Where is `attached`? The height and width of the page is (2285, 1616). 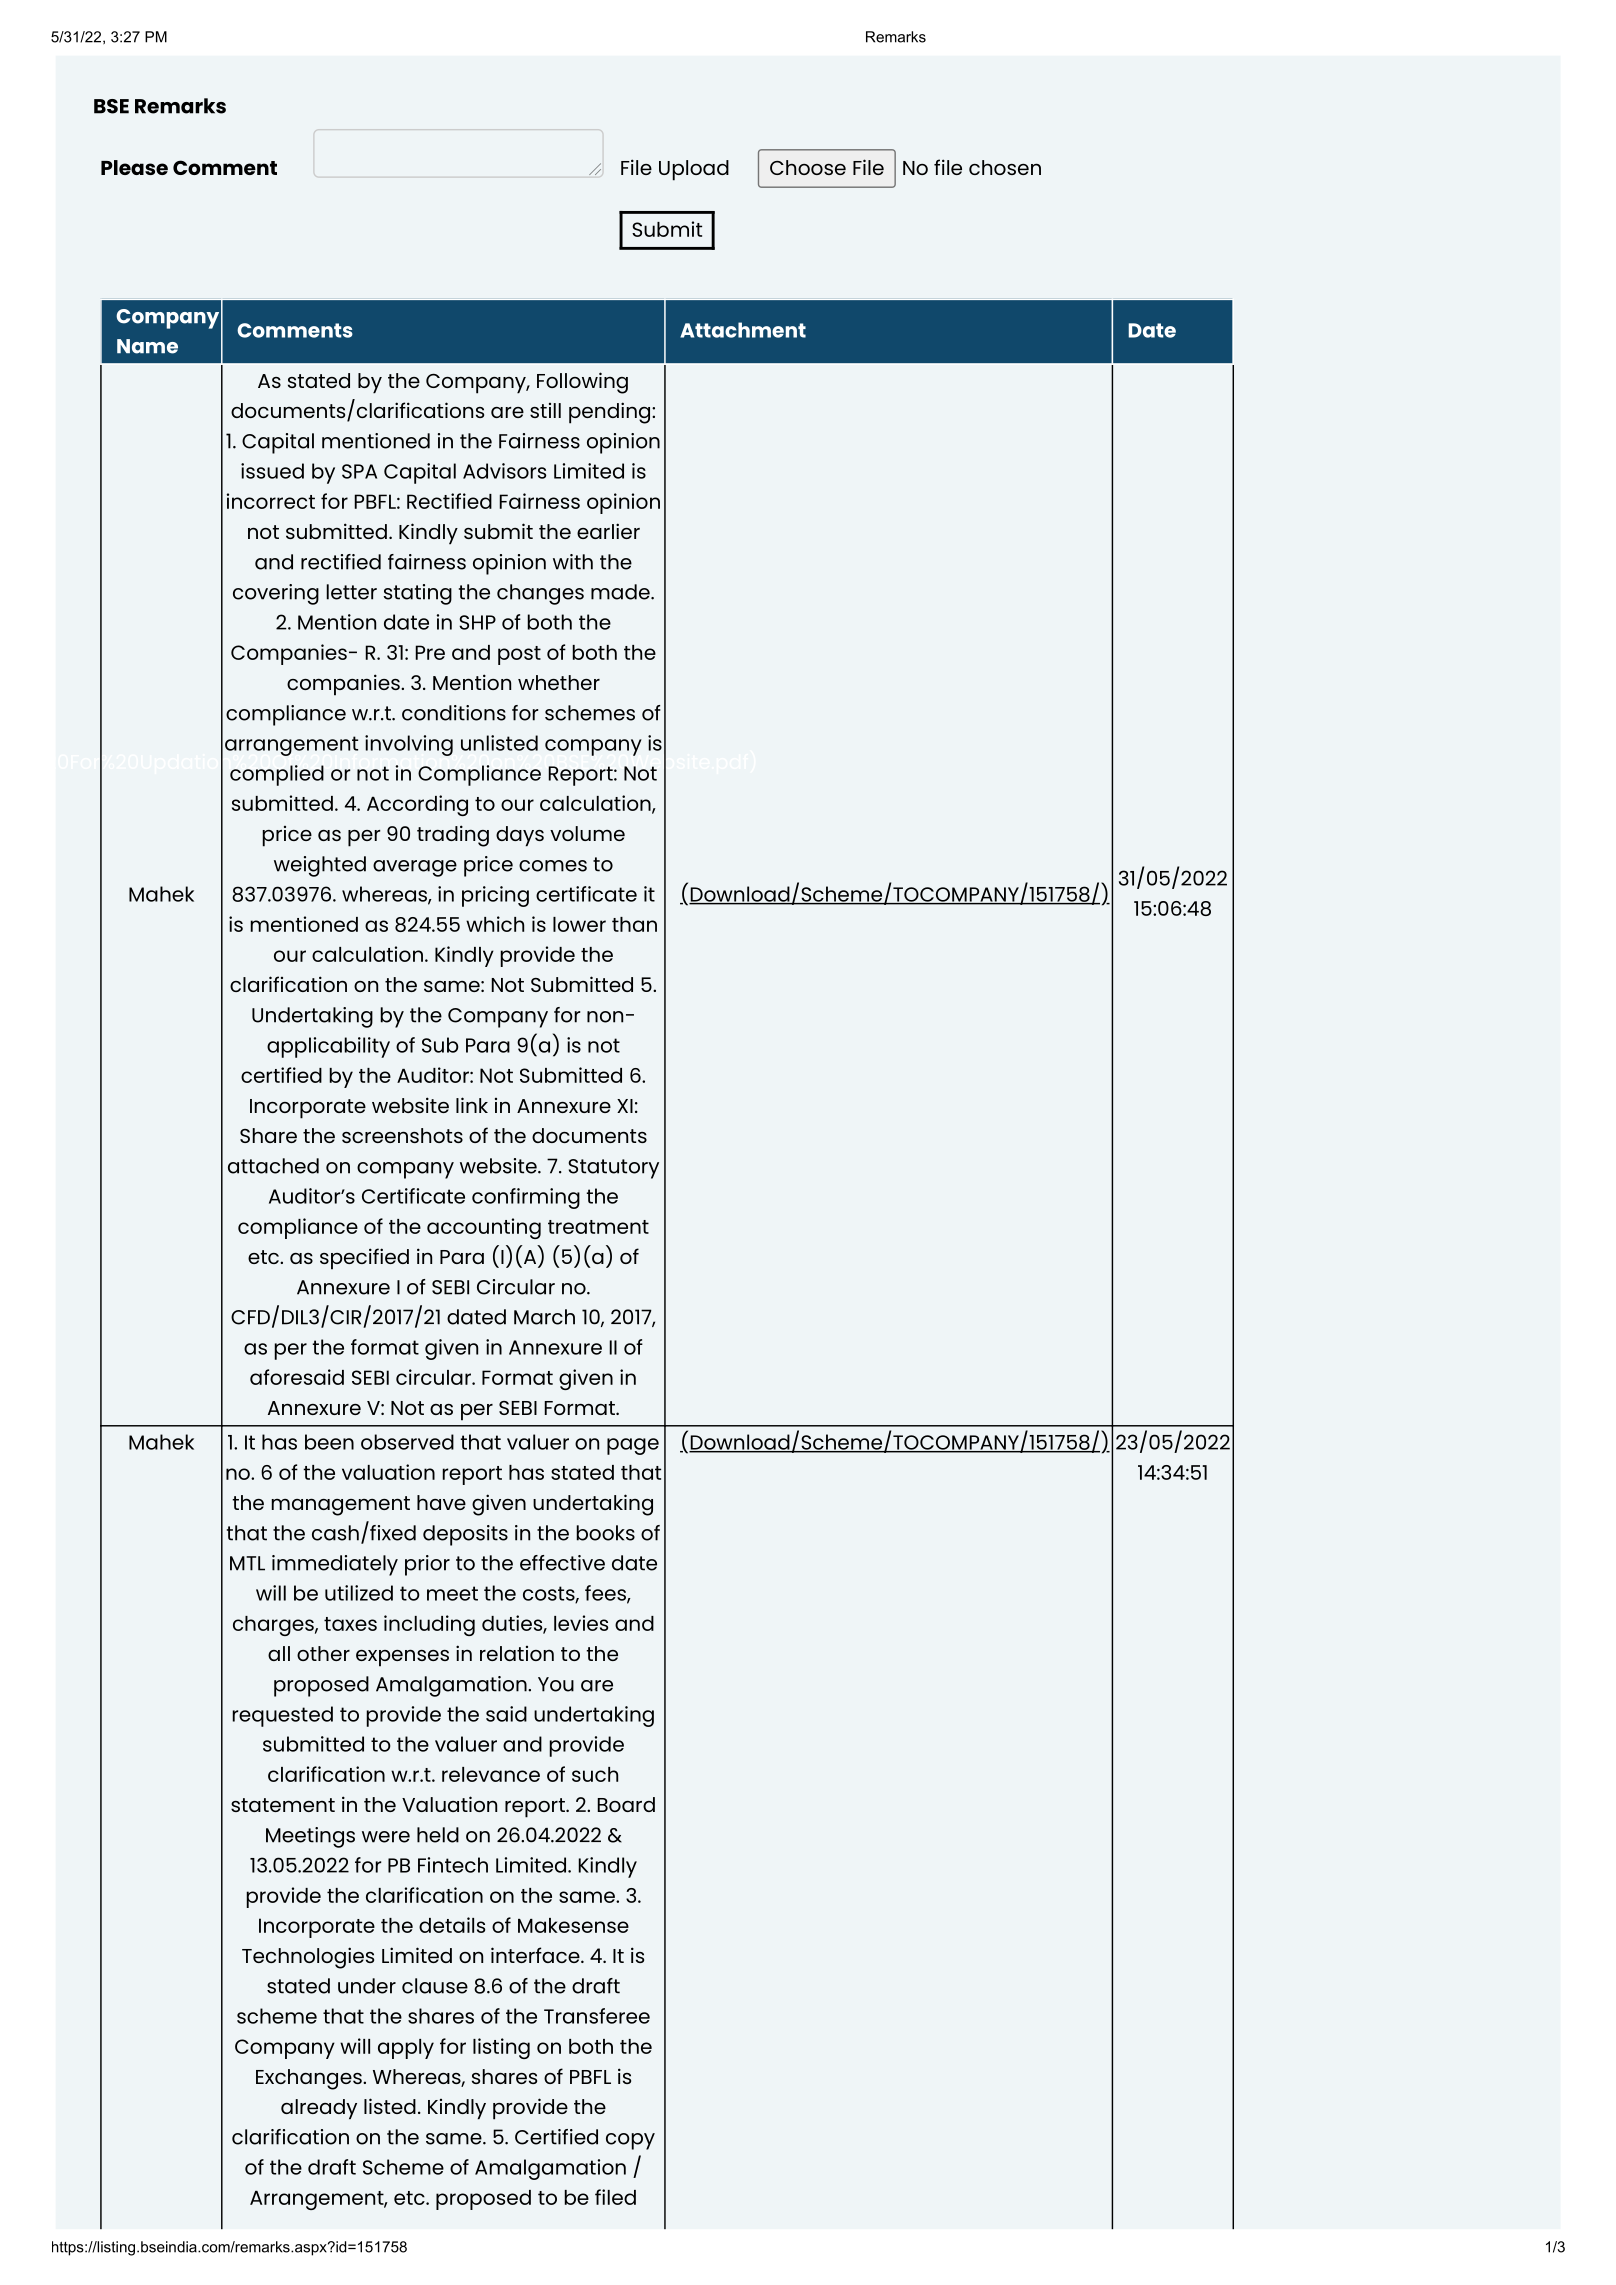
attached is located at coordinates (273, 1166).
